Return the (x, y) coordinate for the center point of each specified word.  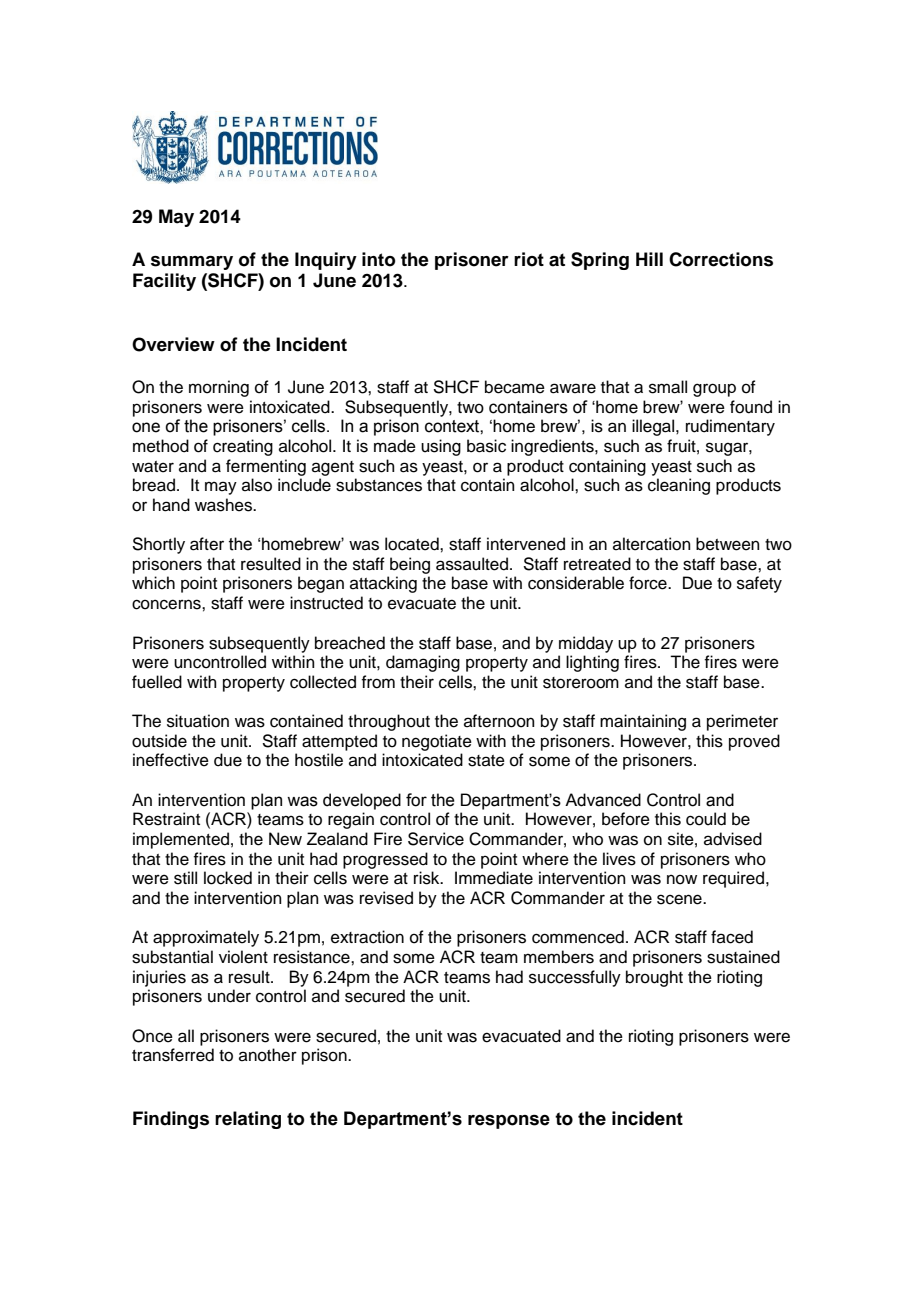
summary (192, 263)
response (509, 1122)
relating (248, 1120)
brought (654, 978)
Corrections (721, 259)
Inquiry (326, 261)
